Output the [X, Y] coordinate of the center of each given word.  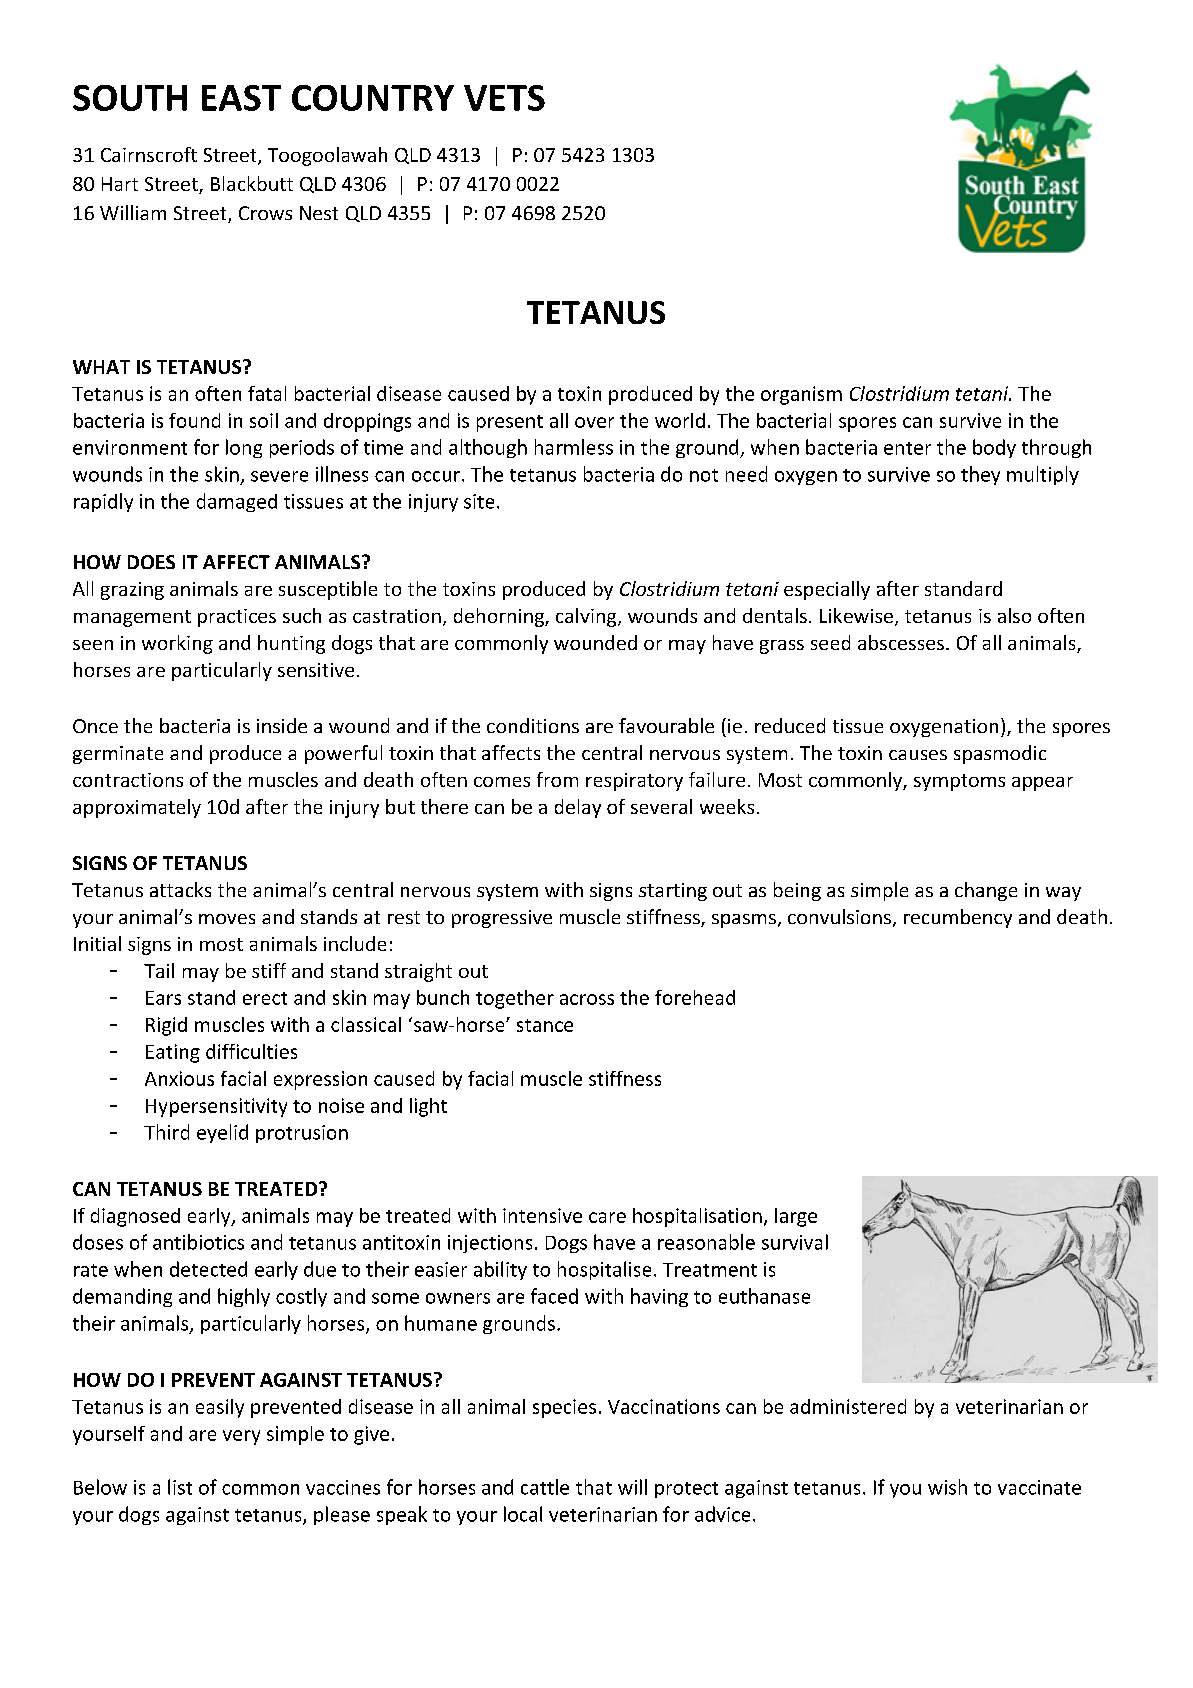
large [796, 1217]
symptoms [959, 782]
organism [801, 395]
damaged [237, 502]
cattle [545, 1487]
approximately [137, 808]
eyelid [222, 1133]
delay [578, 808]
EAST [241, 98]
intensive [542, 1215]
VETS [504, 98]
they [980, 475]
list [180, 1487]
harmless [574, 447]
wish [947, 1487]
